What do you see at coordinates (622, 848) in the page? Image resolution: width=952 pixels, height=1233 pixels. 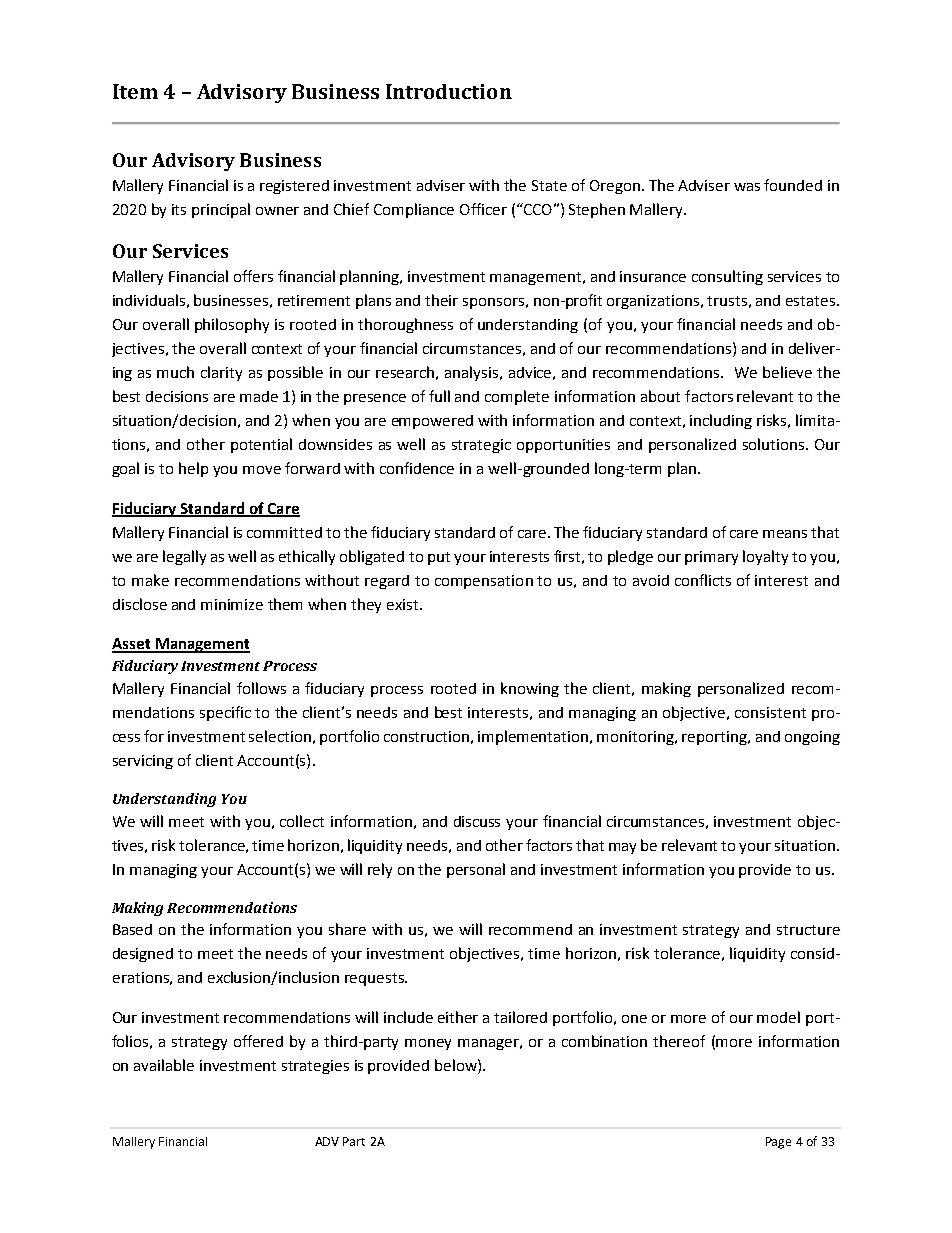 I see `may` at bounding box center [622, 848].
